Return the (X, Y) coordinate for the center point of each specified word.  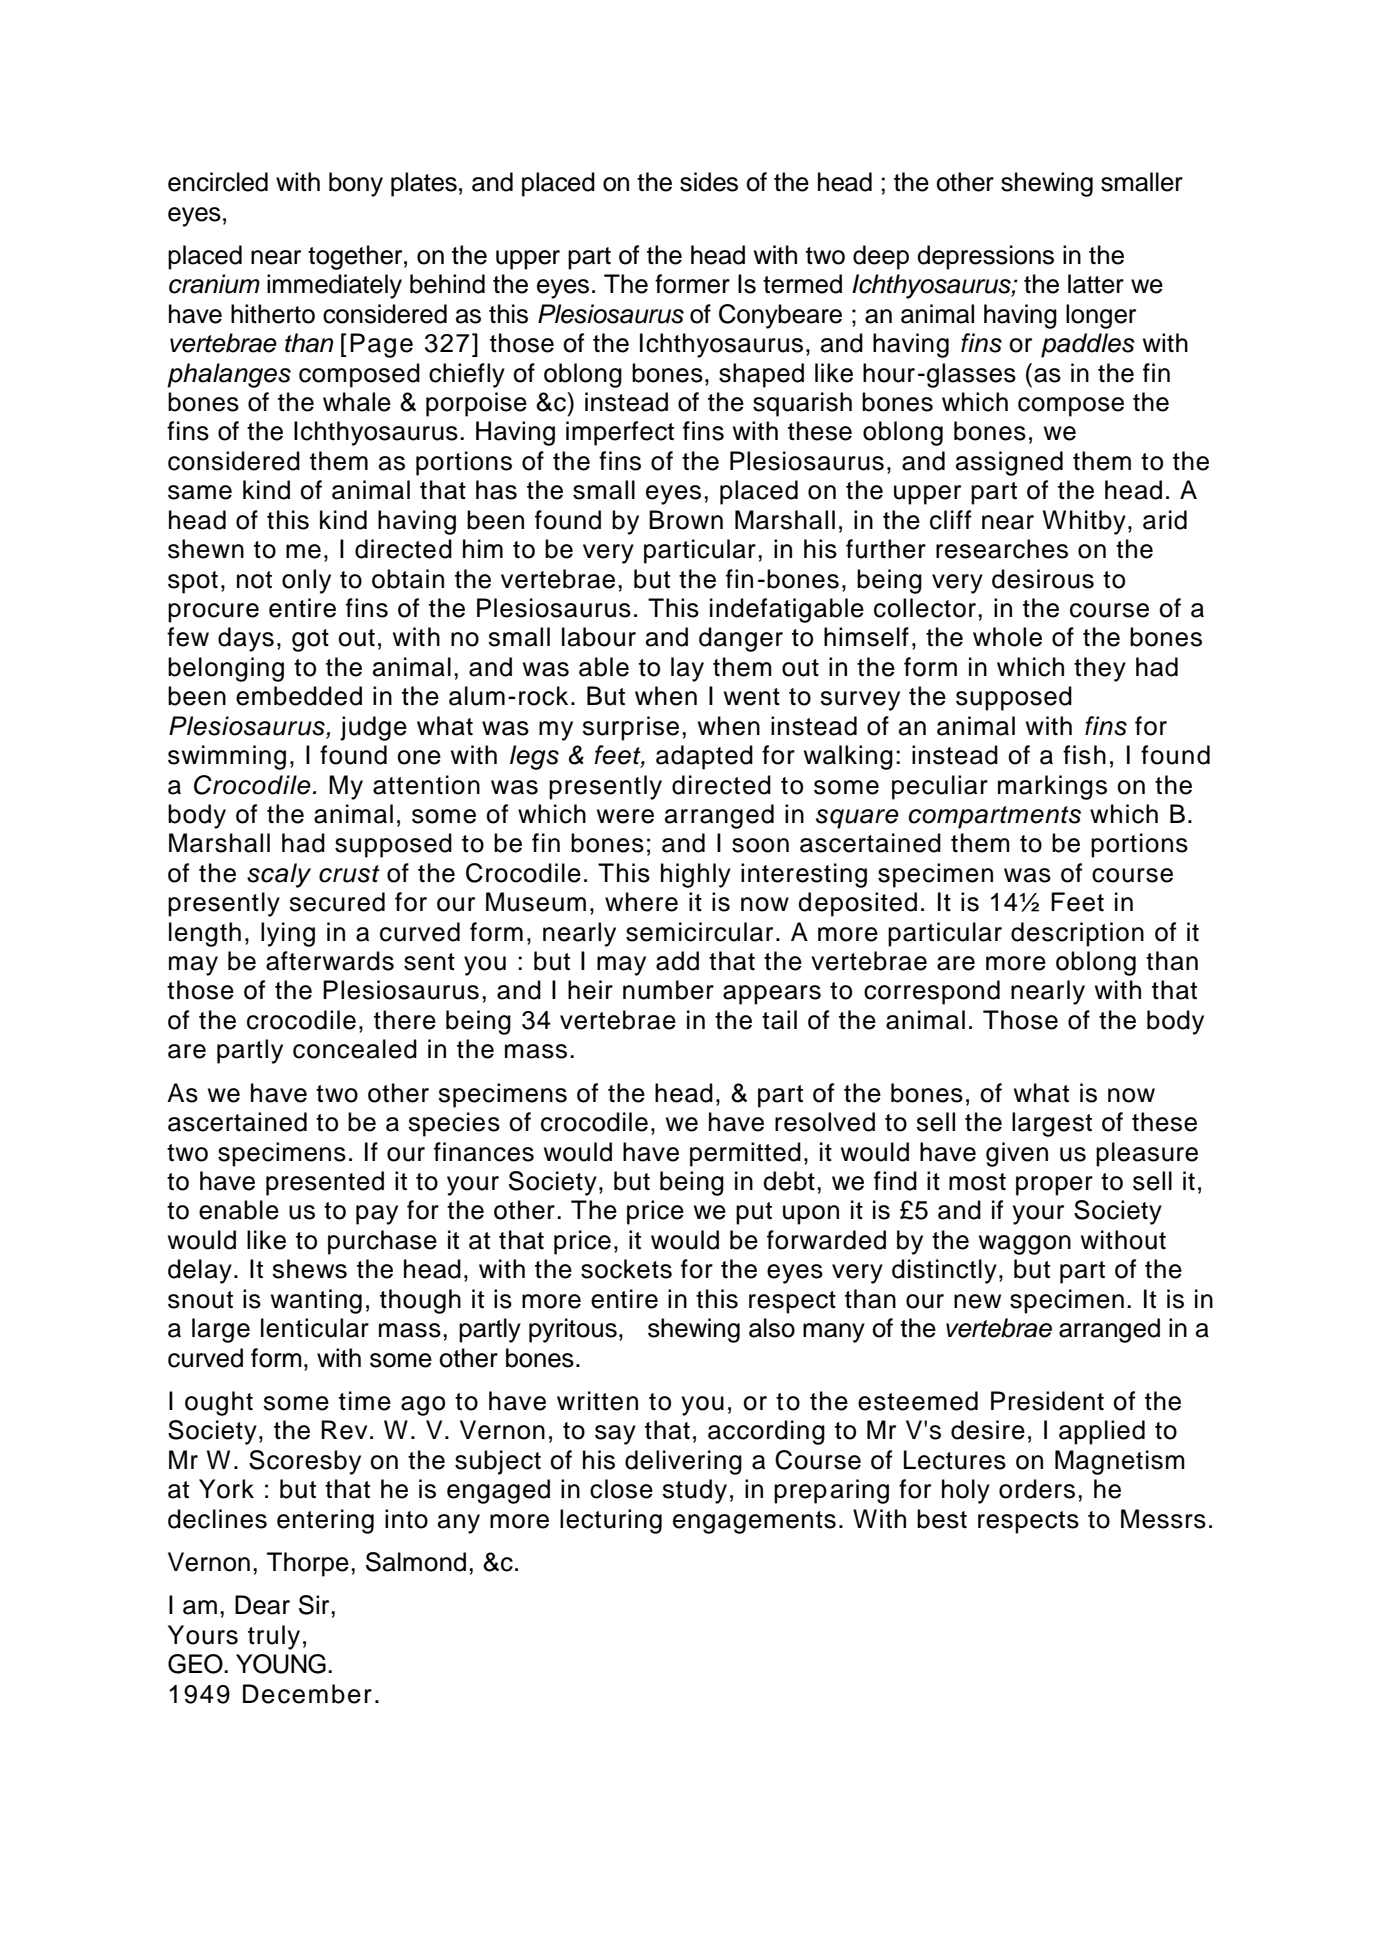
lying (288, 934)
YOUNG (281, 1664)
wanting (316, 1301)
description (1077, 934)
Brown (686, 520)
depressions (985, 257)
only (306, 581)
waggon (1025, 1245)
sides (709, 182)
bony (356, 184)
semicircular (699, 932)
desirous (1043, 579)
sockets (626, 1269)
